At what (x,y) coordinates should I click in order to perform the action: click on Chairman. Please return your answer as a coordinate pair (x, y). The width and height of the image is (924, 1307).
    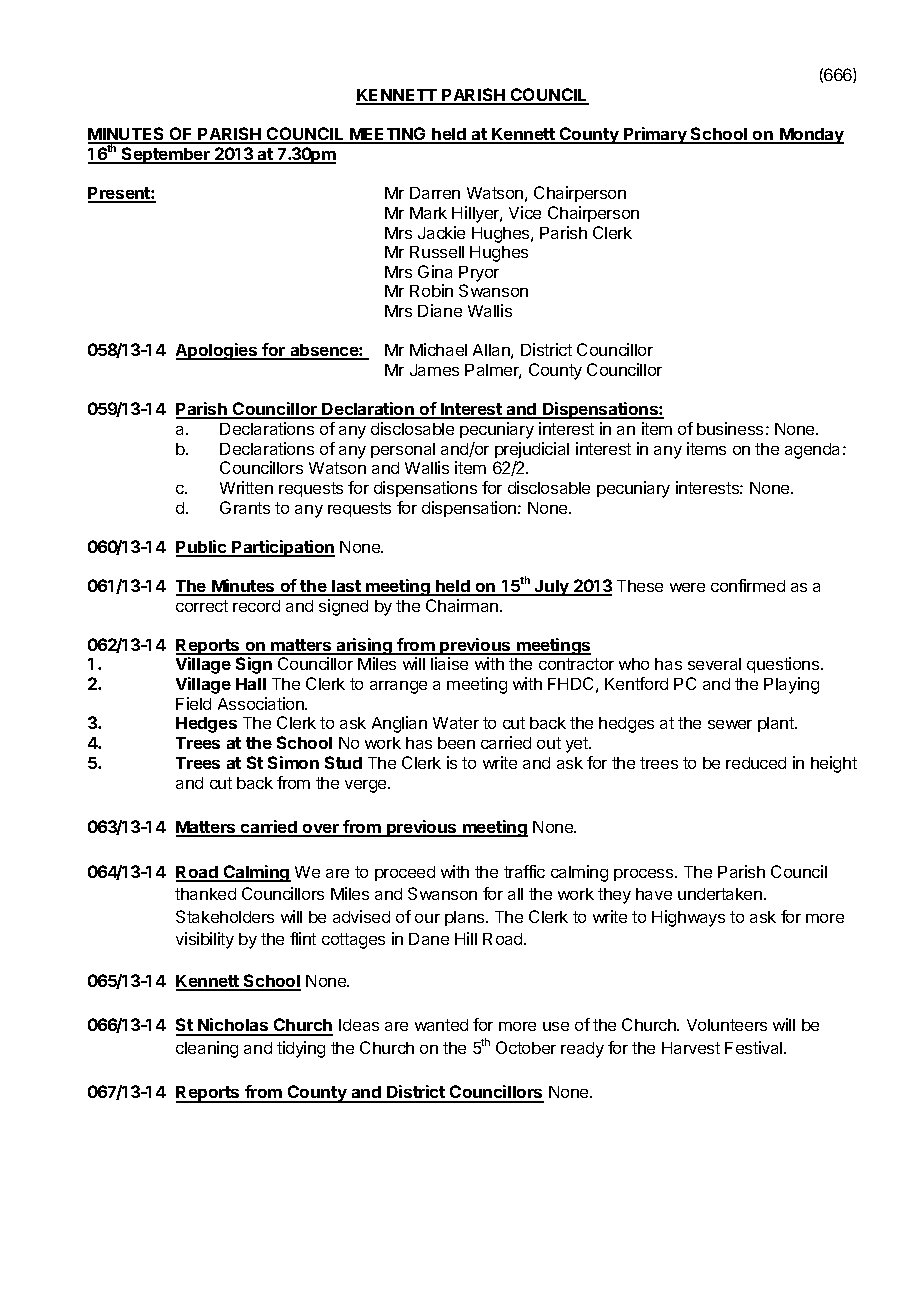
    Looking at the image, I should click on (462, 605).
